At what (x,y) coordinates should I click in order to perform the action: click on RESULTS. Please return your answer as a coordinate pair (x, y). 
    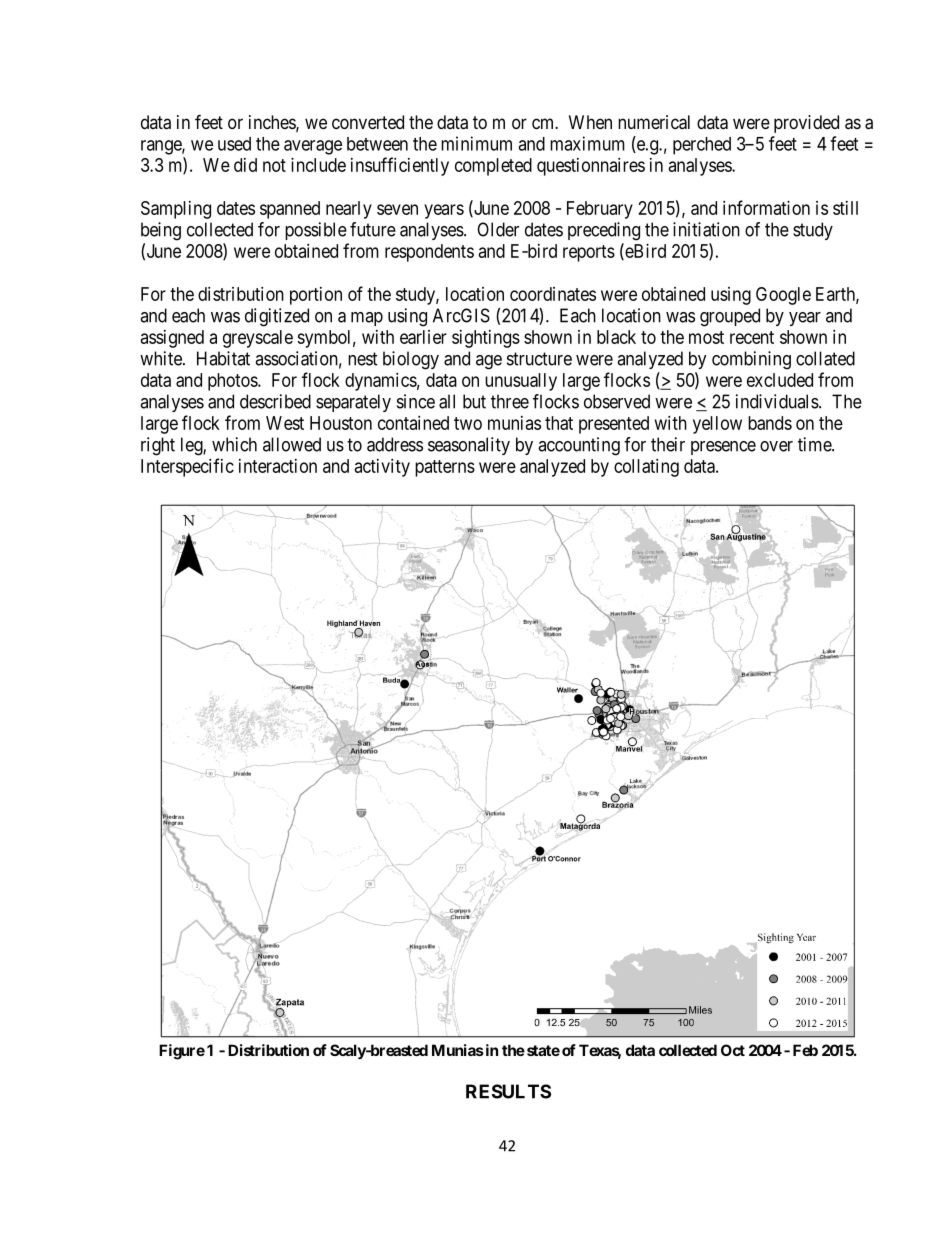
    Looking at the image, I should click on (508, 1091).
